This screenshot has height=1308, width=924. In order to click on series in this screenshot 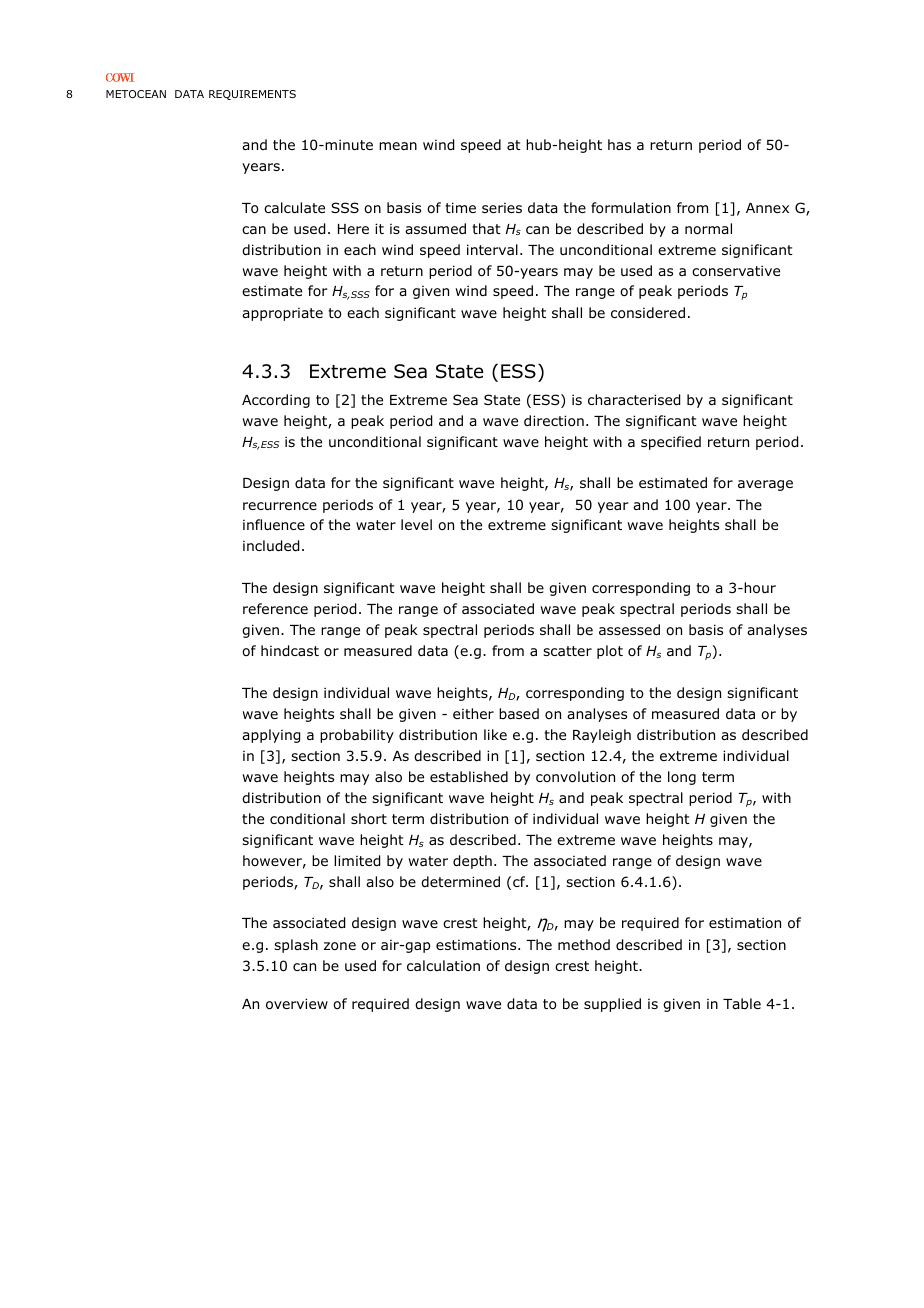, I will do `click(502, 208)`.
